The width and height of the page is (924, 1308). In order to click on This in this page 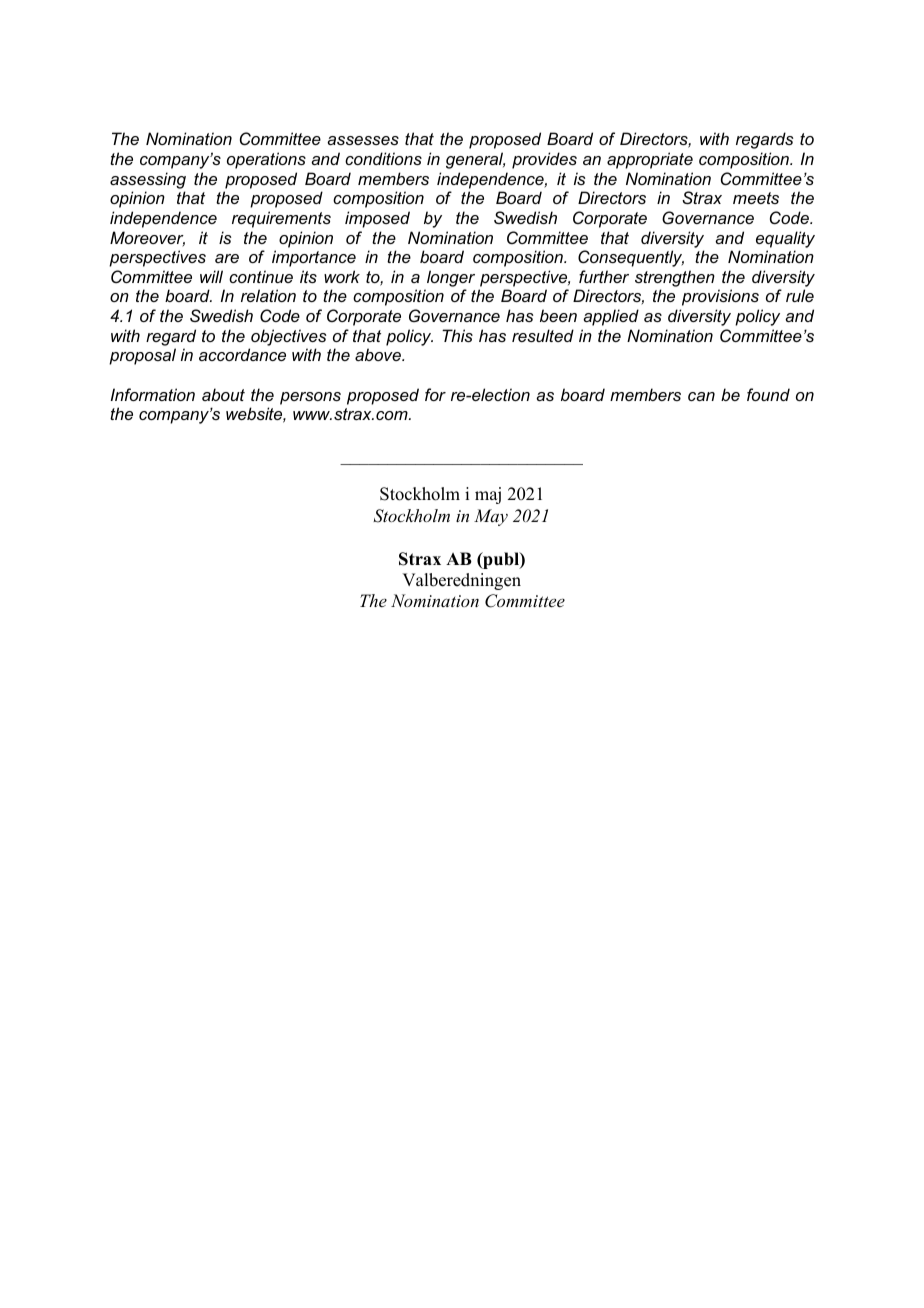, I will do `click(457, 335)`.
